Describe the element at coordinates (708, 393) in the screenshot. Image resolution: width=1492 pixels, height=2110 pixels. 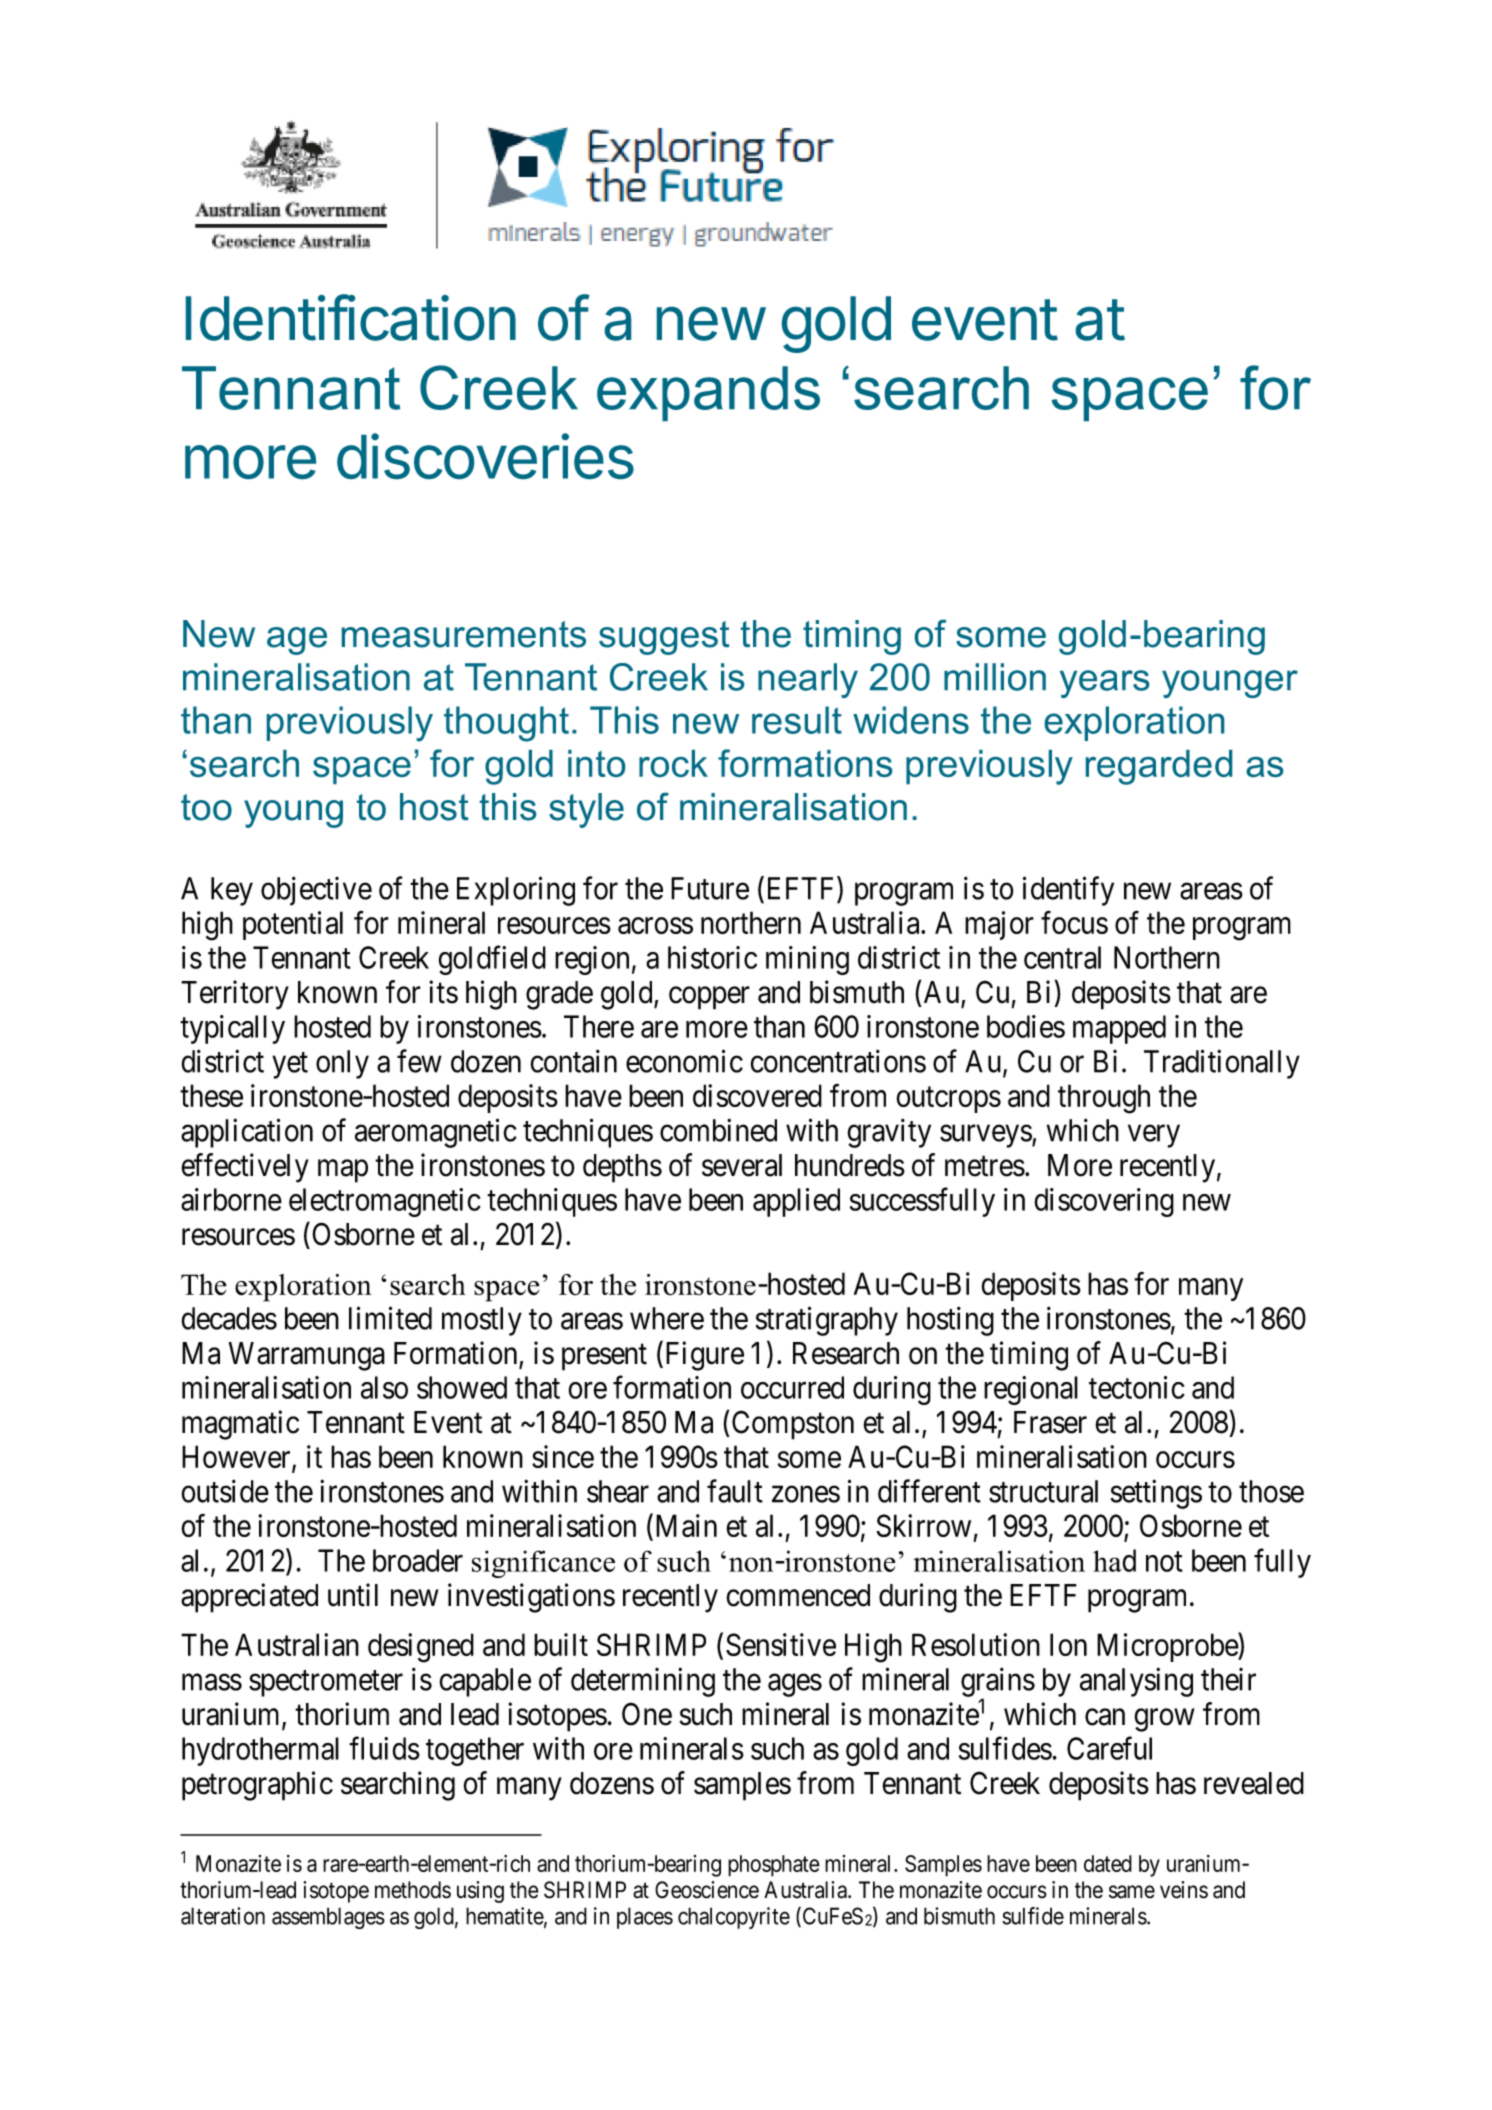
I see `expands` at that location.
